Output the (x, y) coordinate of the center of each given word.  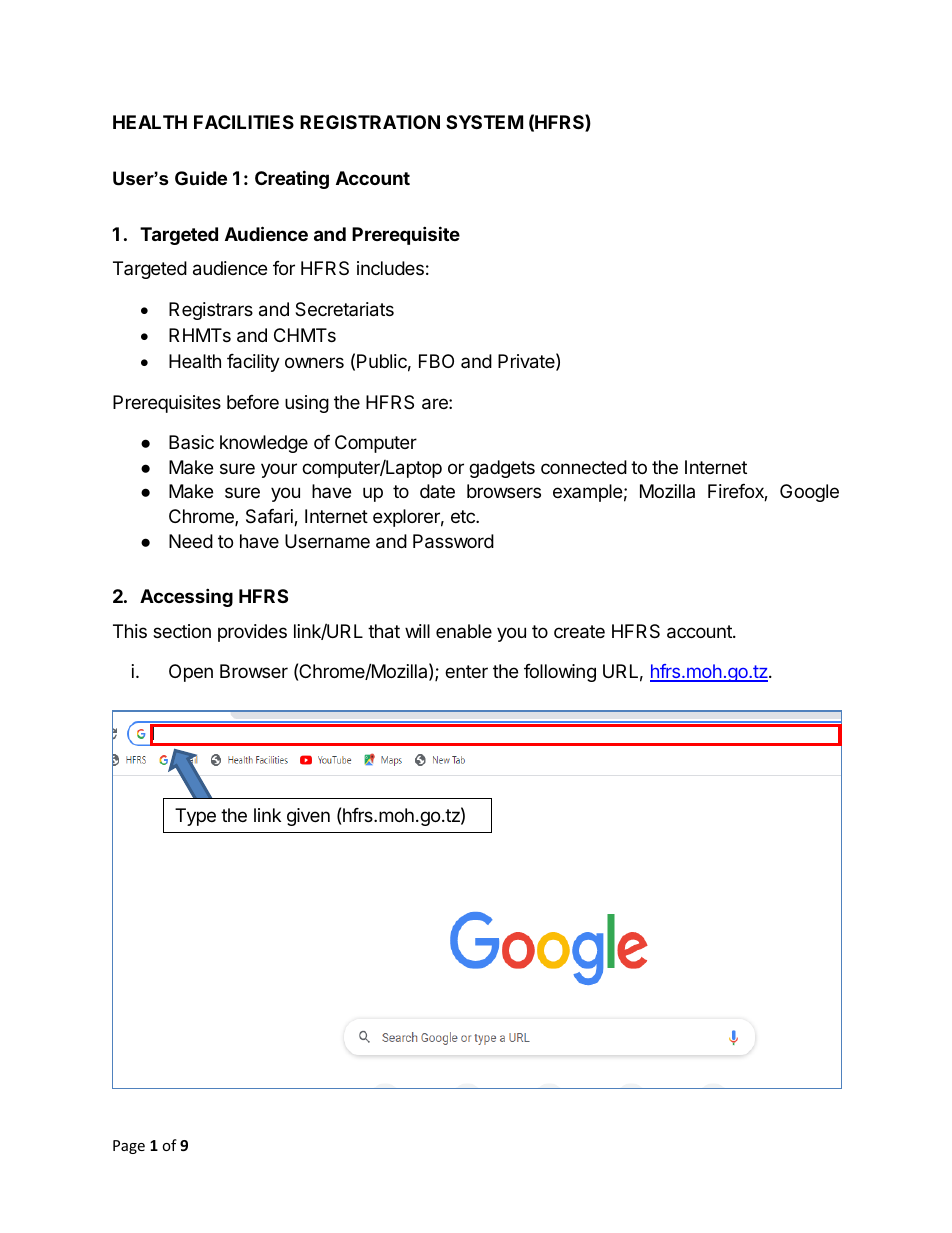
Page (129, 1147)
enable (464, 631)
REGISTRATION (370, 122)
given (308, 817)
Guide (201, 178)
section (182, 631)
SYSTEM (484, 122)
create (579, 632)
